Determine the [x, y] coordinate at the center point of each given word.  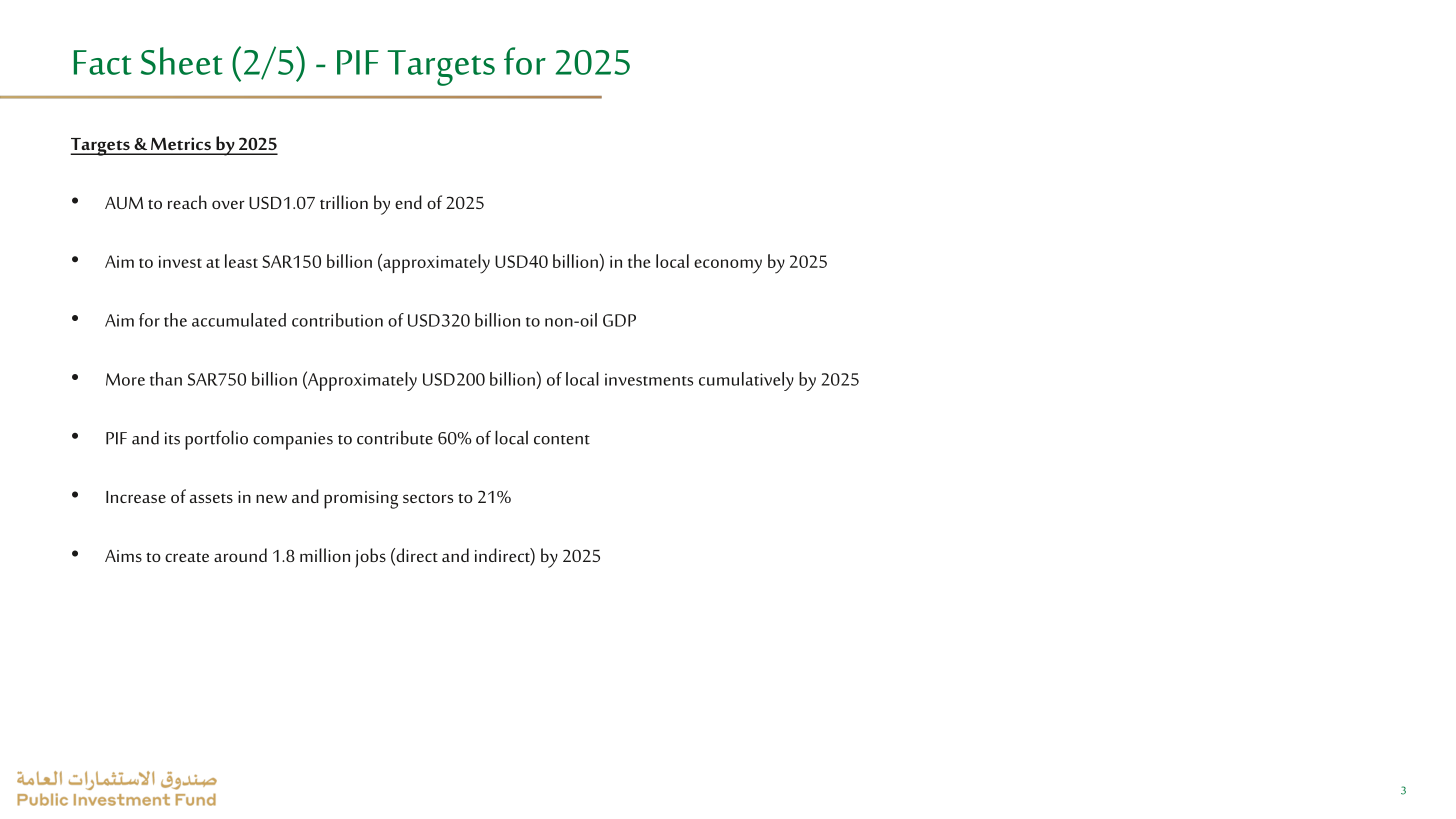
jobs [370, 558]
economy [728, 266]
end [408, 202]
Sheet [182, 61]
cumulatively [746, 381]
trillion [344, 202]
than [166, 379]
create [187, 557]
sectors [428, 498]
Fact [103, 62]
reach [187, 202]
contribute [395, 437]
